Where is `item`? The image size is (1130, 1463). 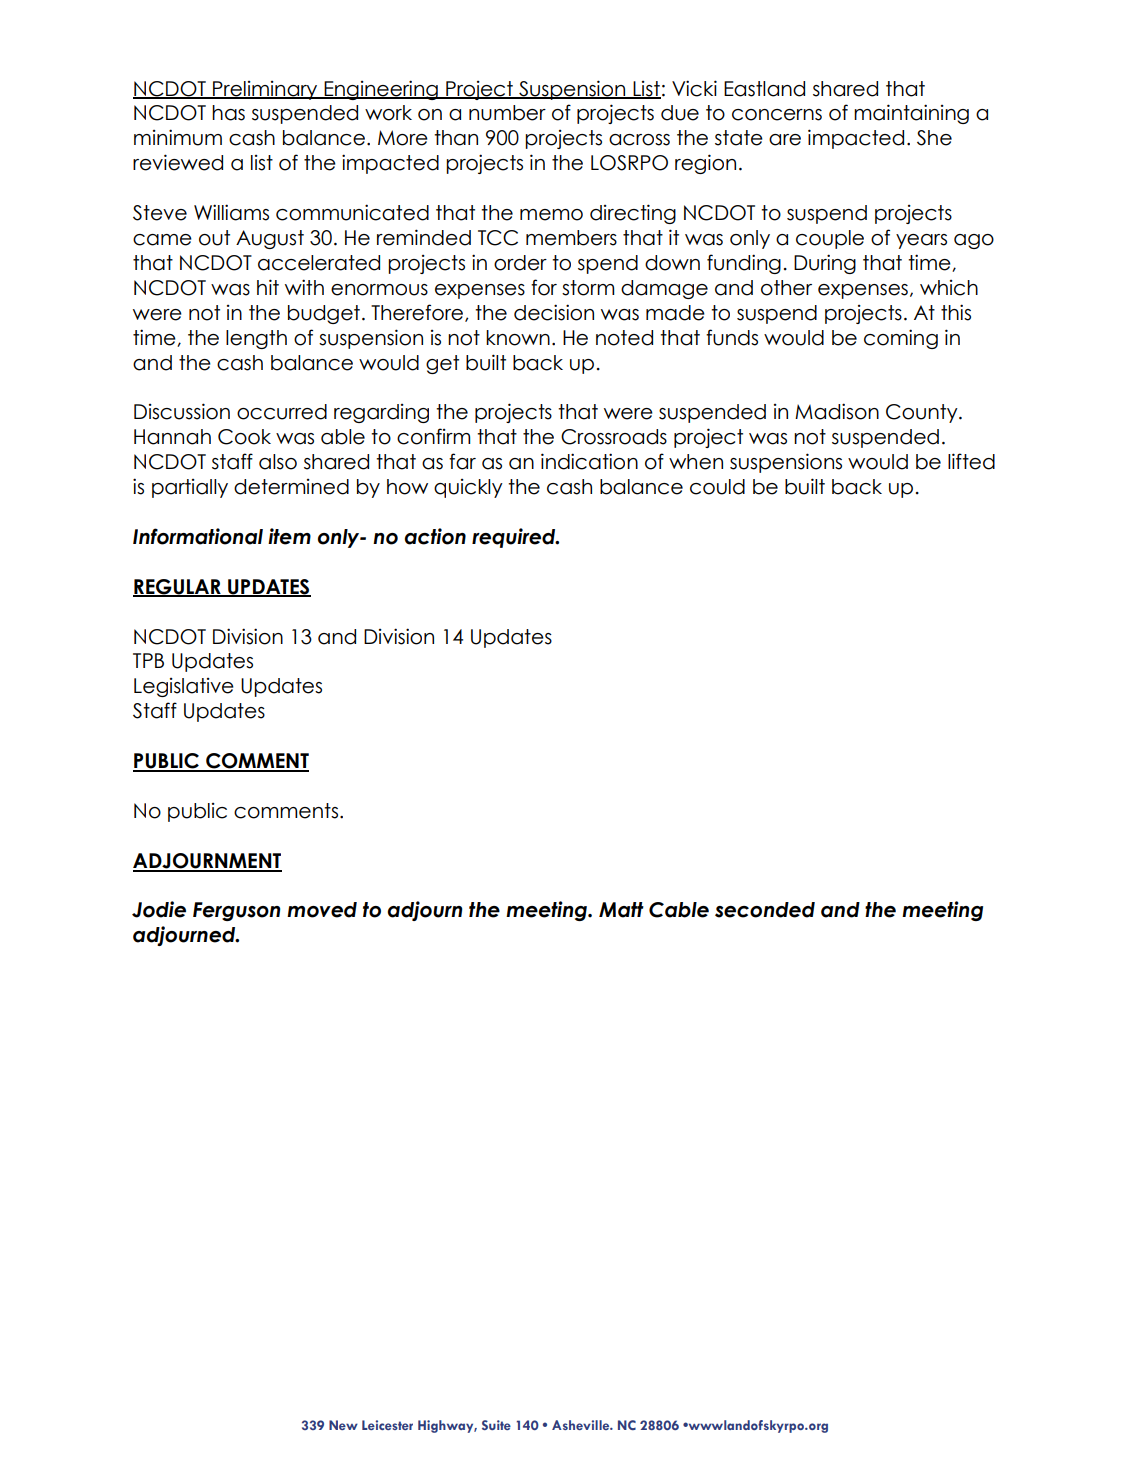
item is located at coordinates (289, 536).
